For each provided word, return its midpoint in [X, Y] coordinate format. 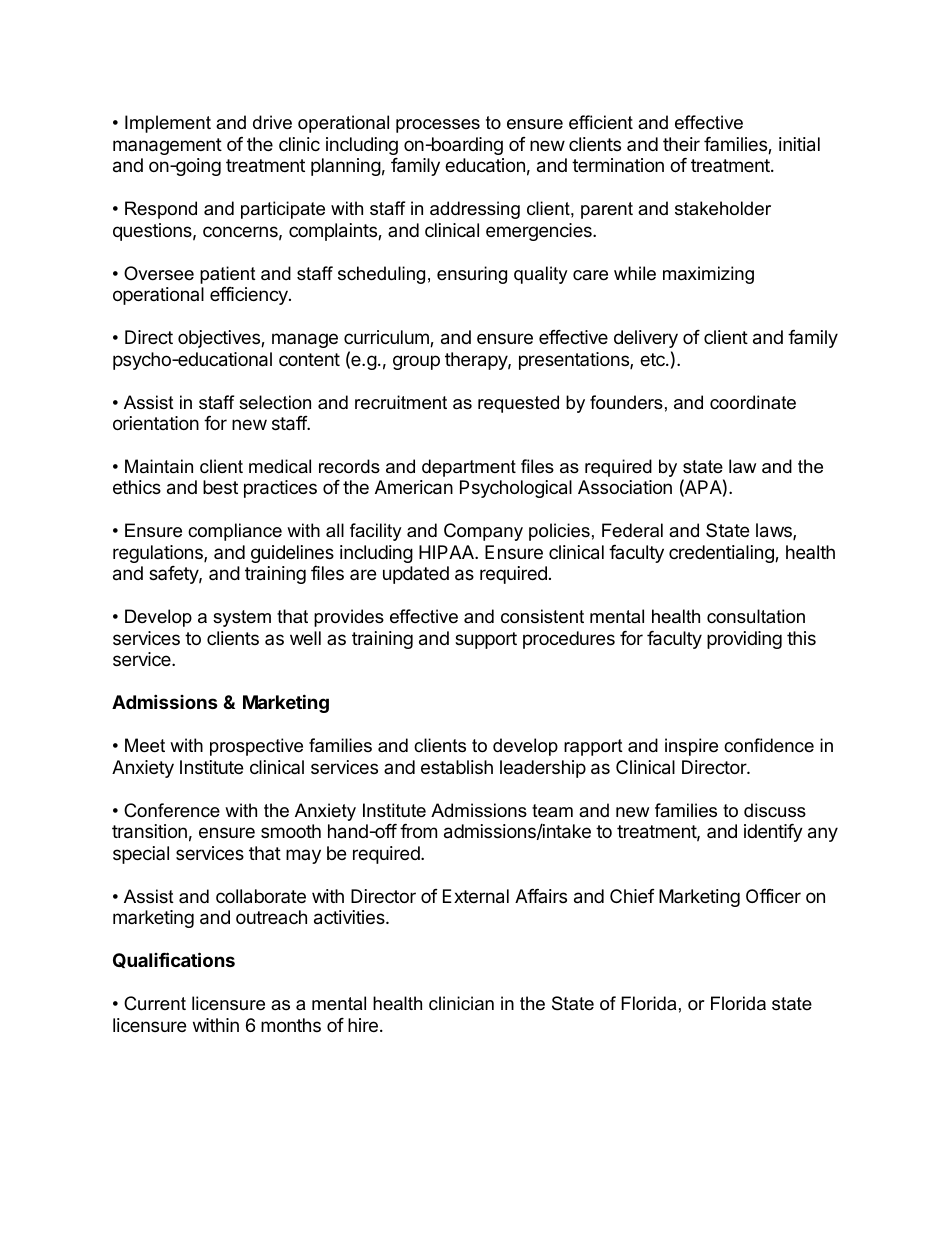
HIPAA [447, 552]
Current [155, 1003]
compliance [235, 532]
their [681, 144]
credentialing [722, 554]
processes [438, 126]
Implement [168, 124]
